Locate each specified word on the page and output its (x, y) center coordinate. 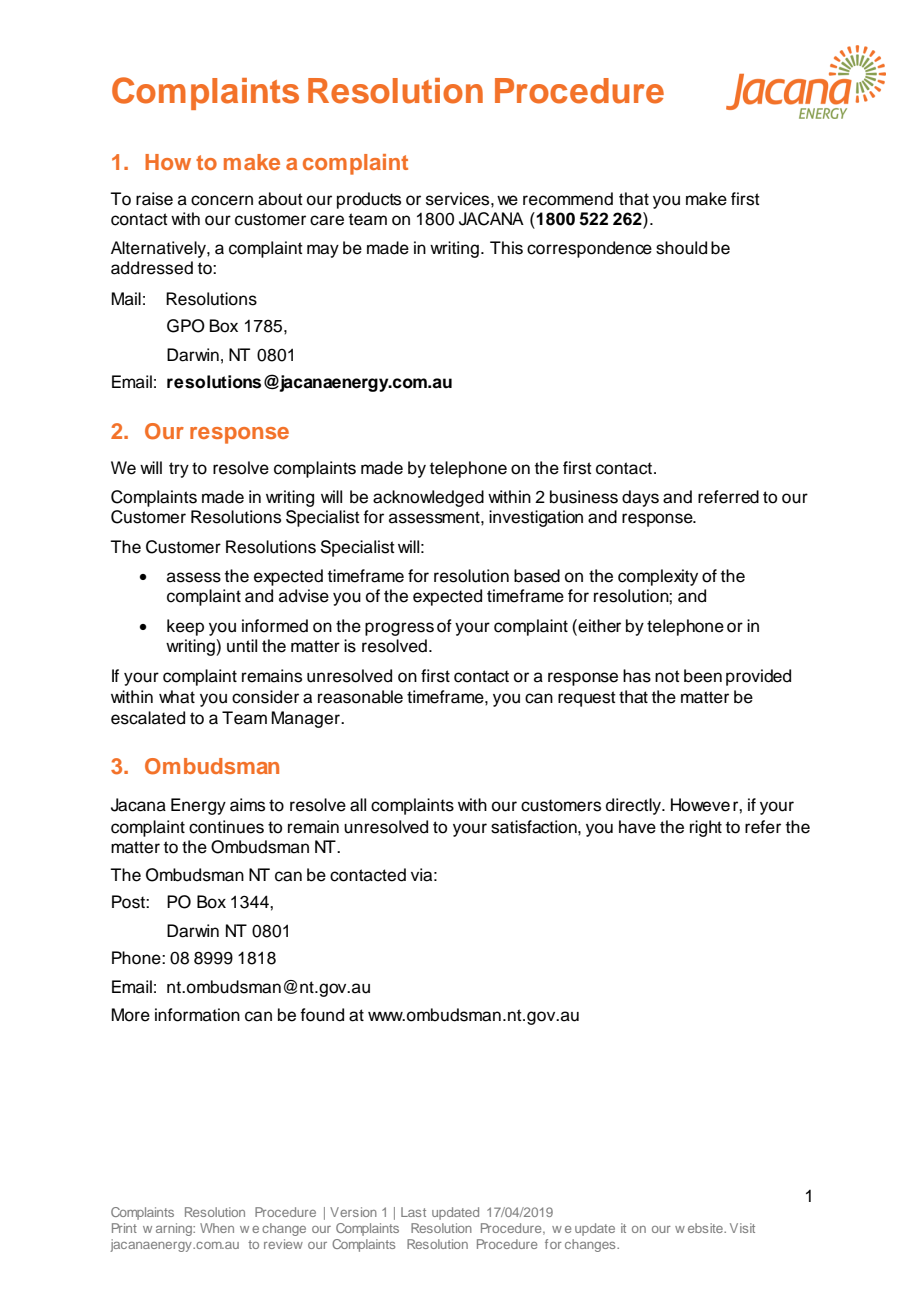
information (197, 1015)
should (681, 248)
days (640, 498)
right (706, 828)
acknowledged (428, 498)
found (322, 1015)
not (667, 676)
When (217, 1228)
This (506, 248)
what (177, 697)
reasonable (360, 697)
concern (222, 200)
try (179, 470)
